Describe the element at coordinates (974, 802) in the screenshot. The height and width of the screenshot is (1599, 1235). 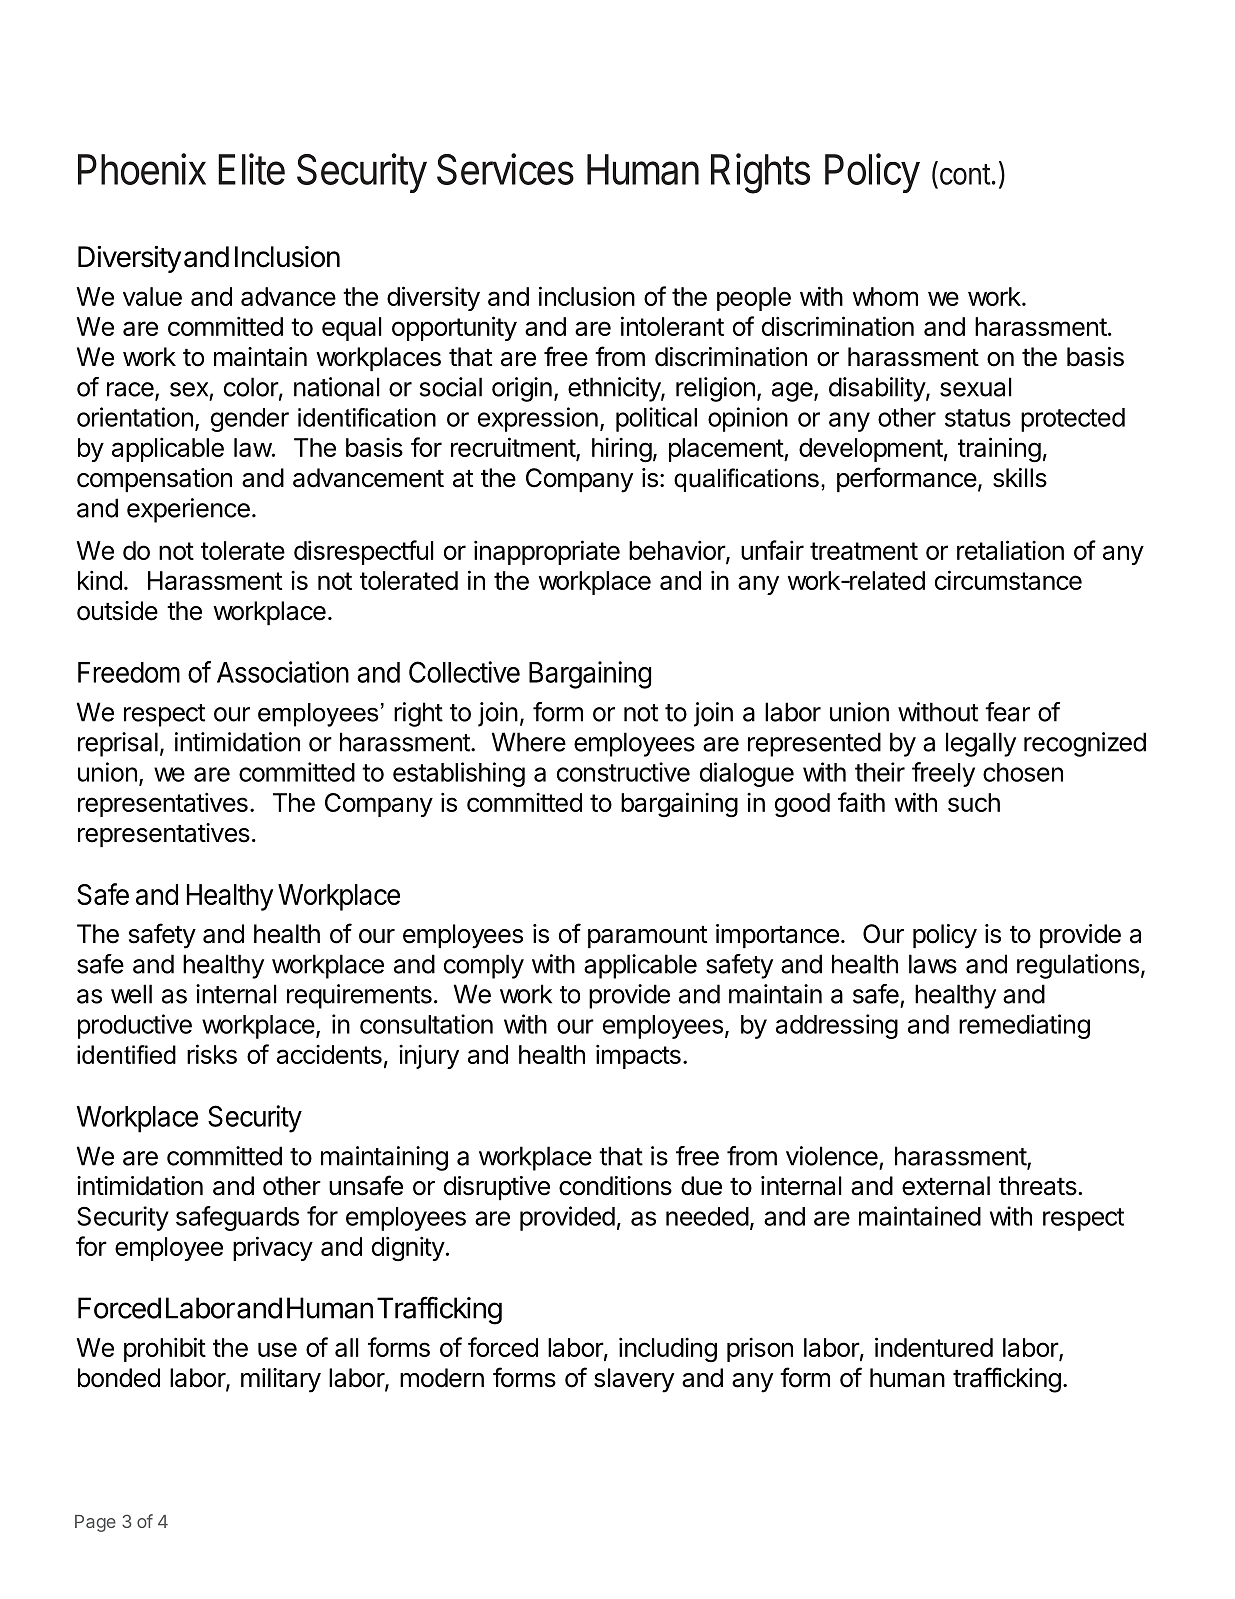
I see `such` at that location.
